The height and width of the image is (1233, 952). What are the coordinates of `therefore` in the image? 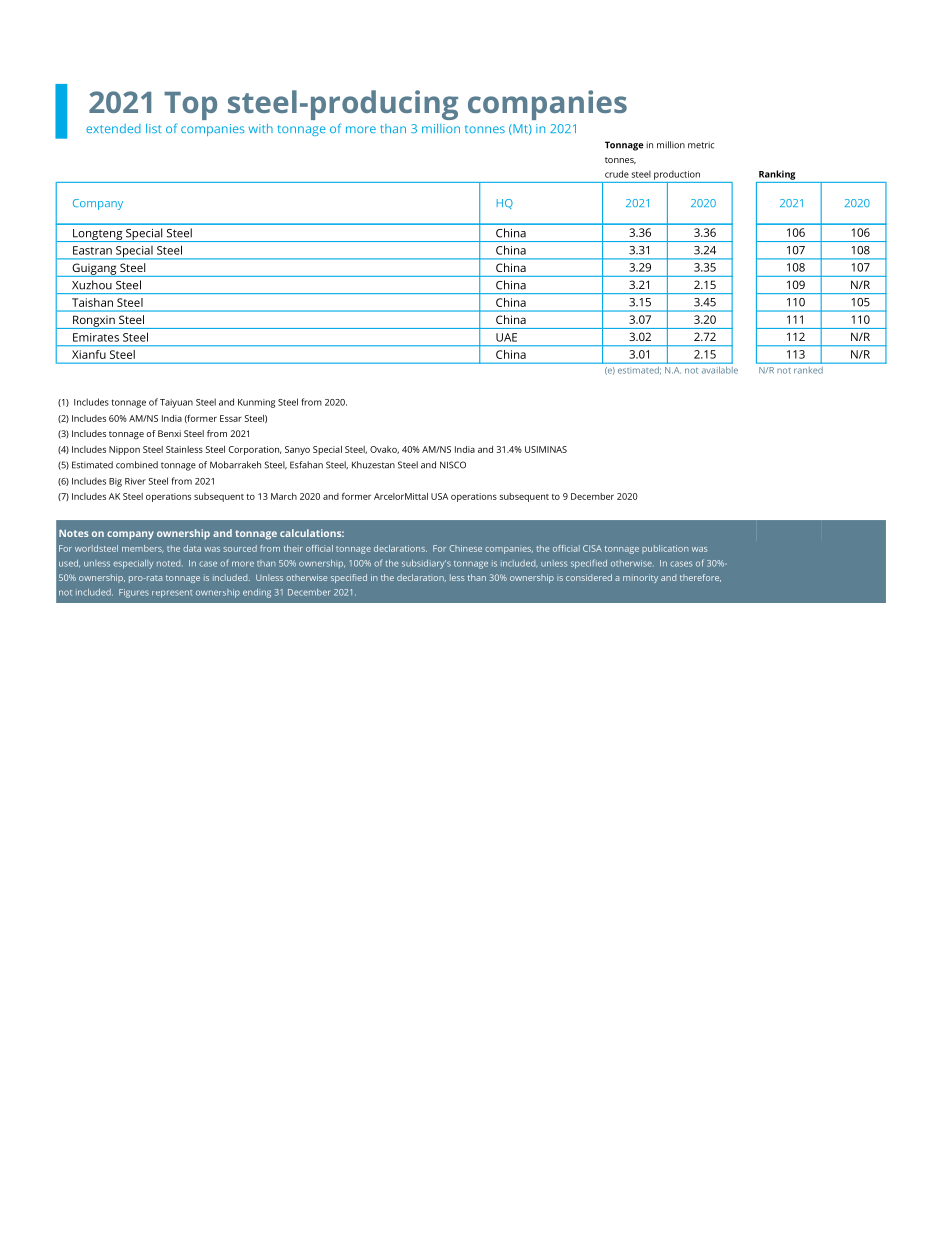 It's located at (700, 578).
